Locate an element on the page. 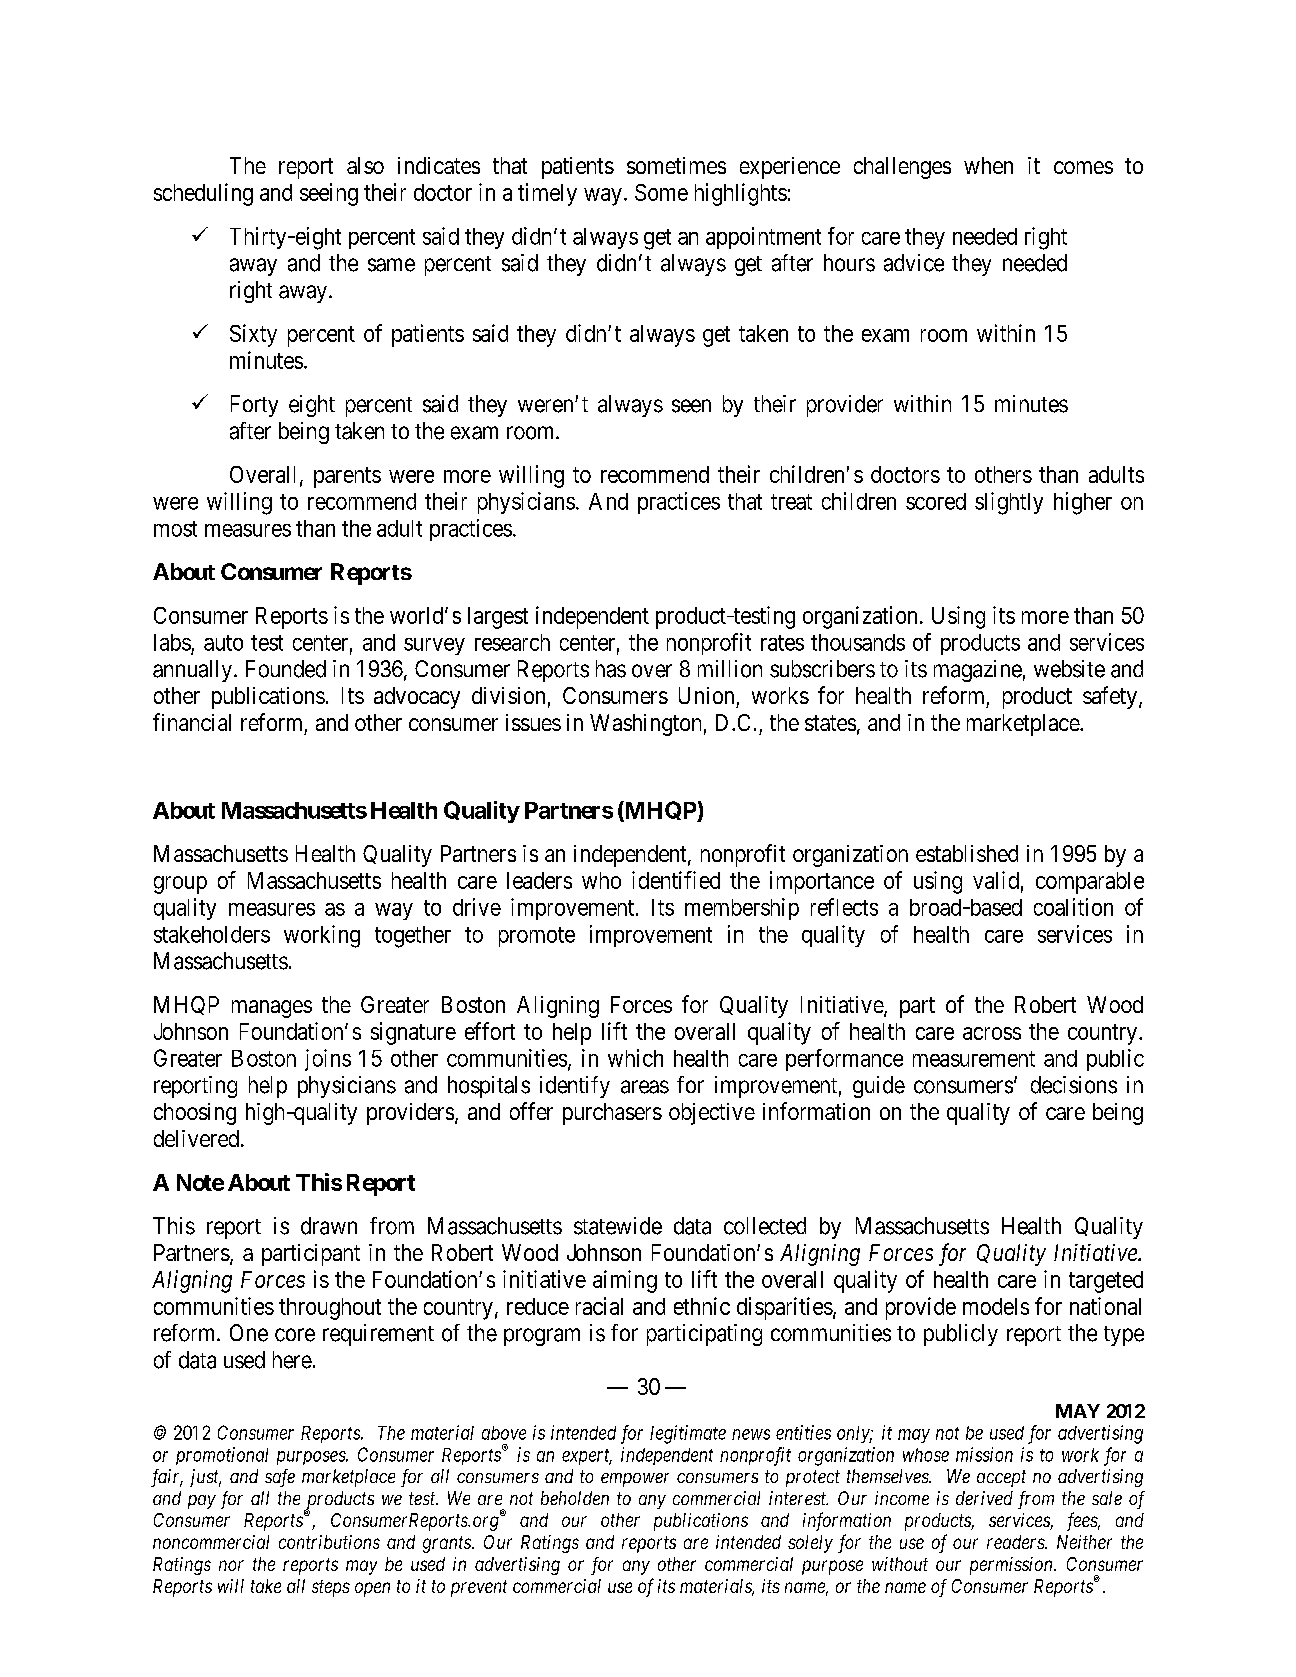  group is located at coordinates (180, 885).
